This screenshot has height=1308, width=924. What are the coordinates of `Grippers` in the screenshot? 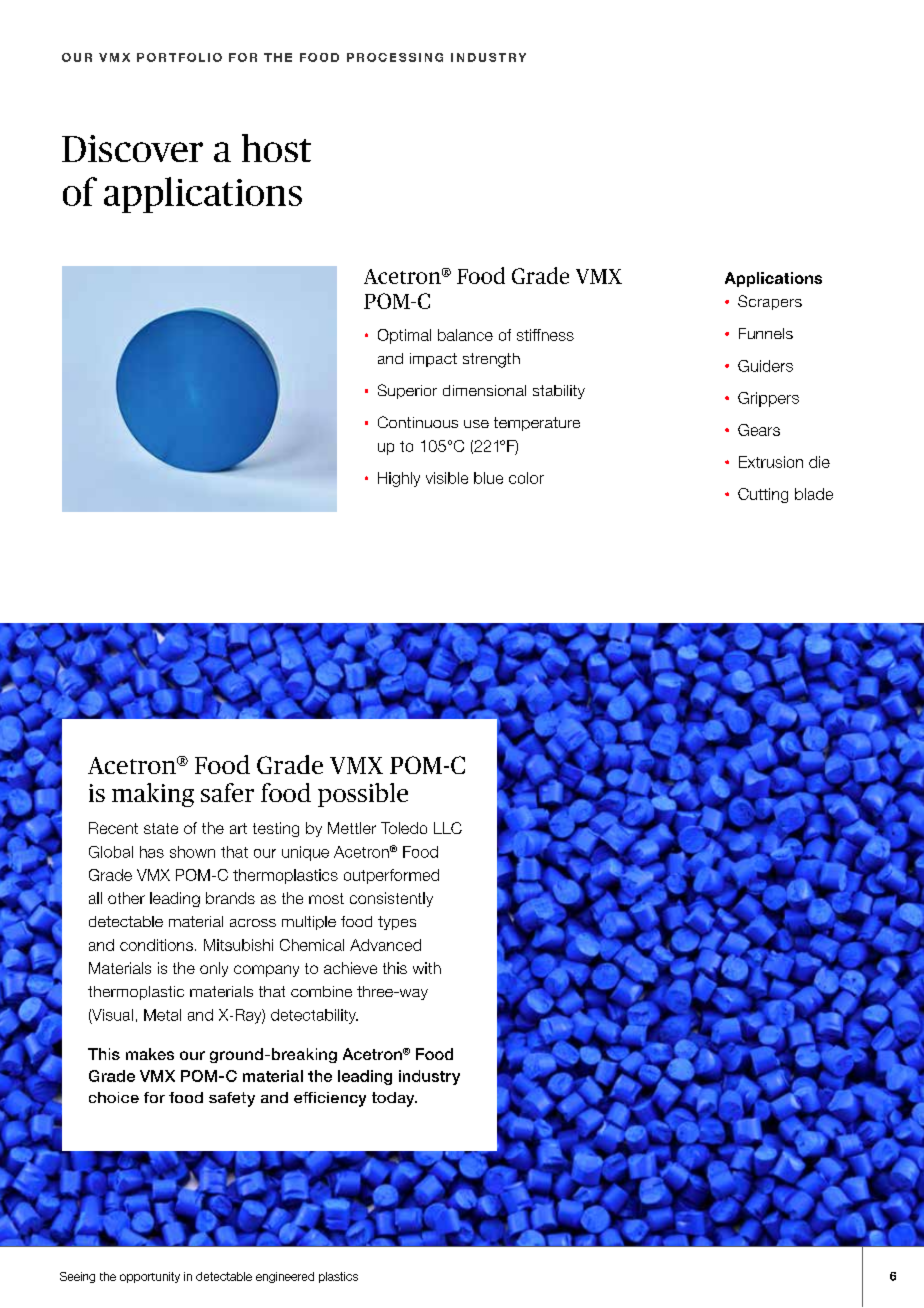 It's located at (768, 399).
